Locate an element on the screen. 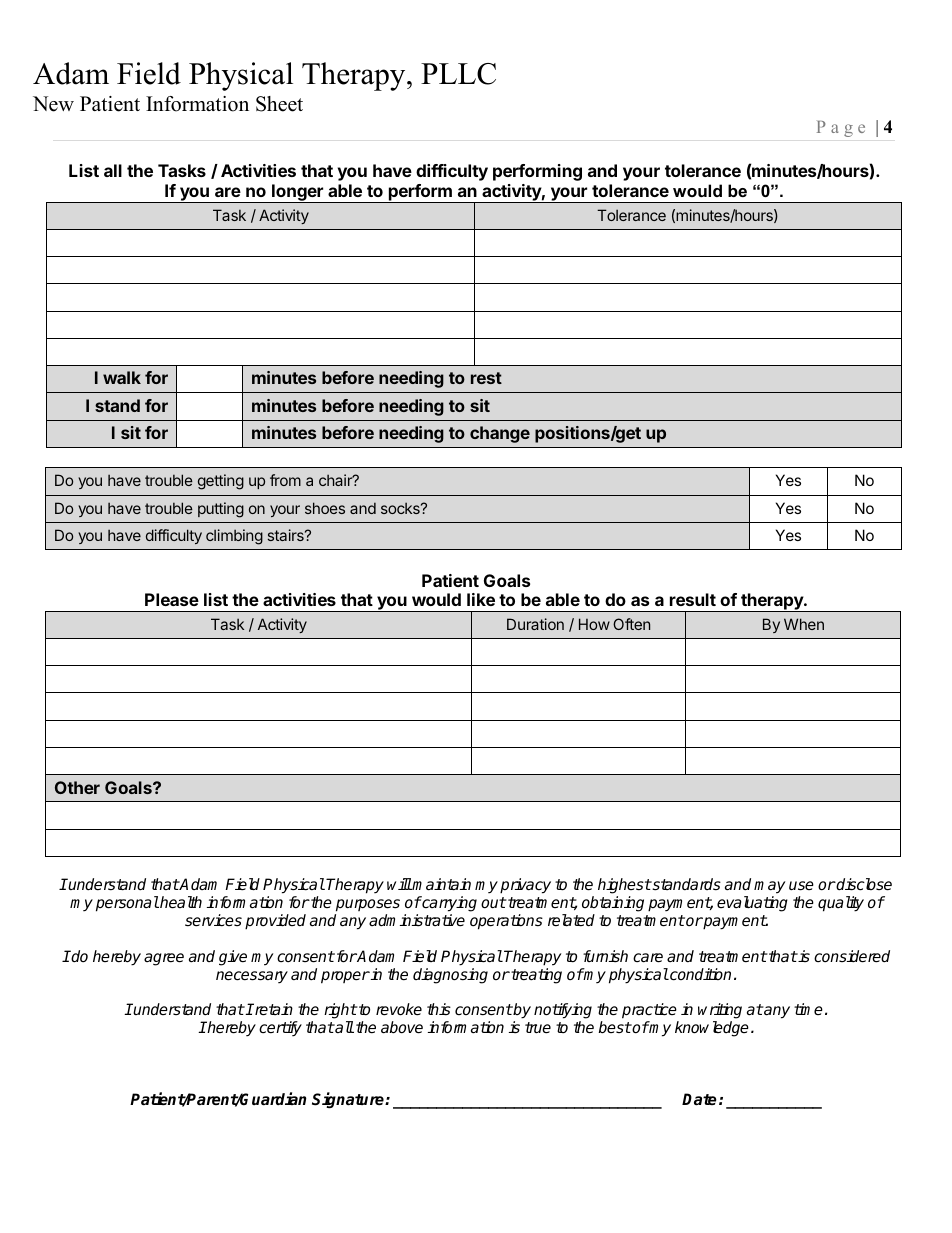 Image resolution: width=952 pixels, height=1233 pixels. certify is located at coordinates (280, 1029).
